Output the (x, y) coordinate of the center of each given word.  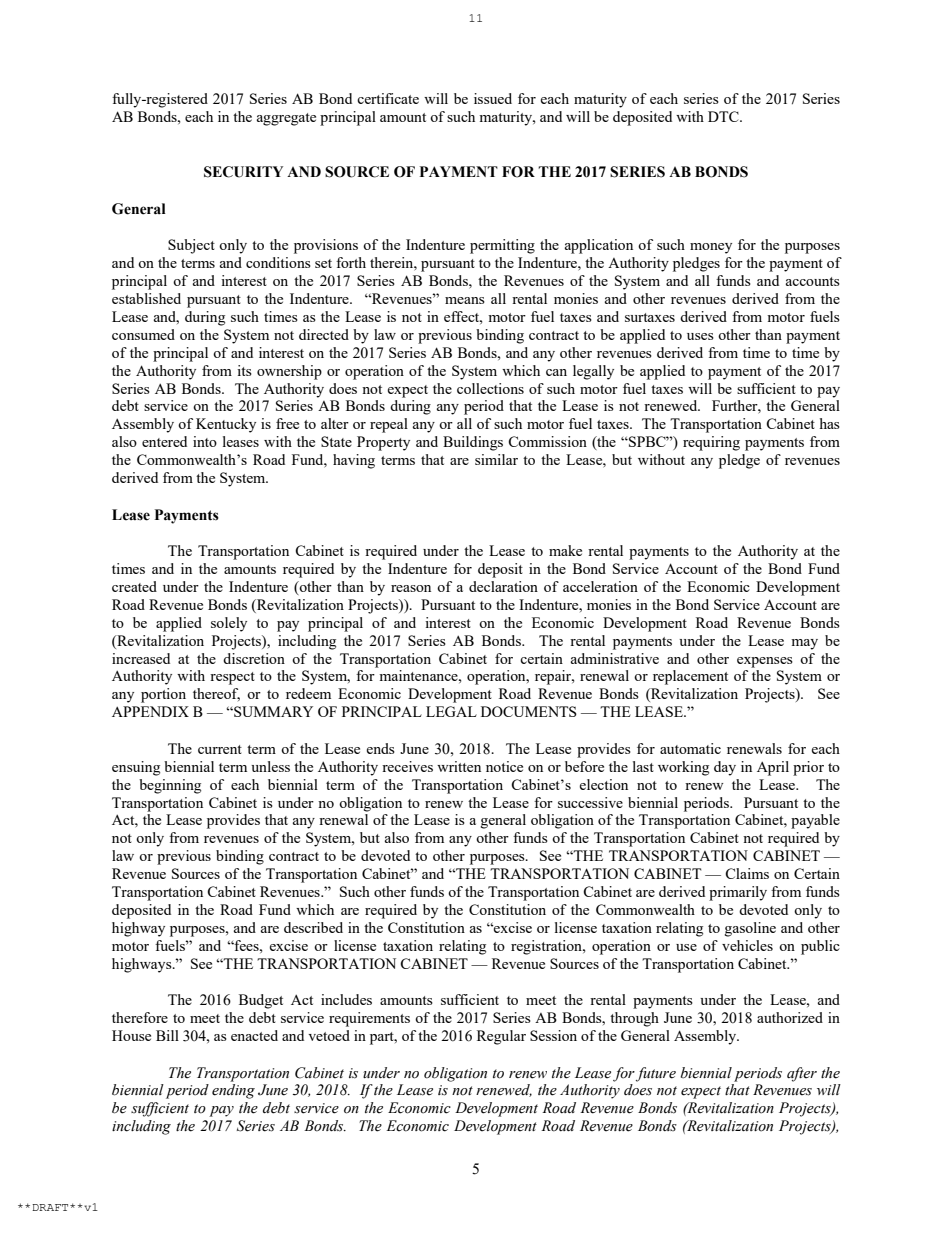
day (725, 768)
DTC (724, 116)
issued (493, 98)
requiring (711, 443)
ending (233, 1091)
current (220, 749)
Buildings (473, 443)
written (459, 766)
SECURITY (243, 172)
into (205, 441)
